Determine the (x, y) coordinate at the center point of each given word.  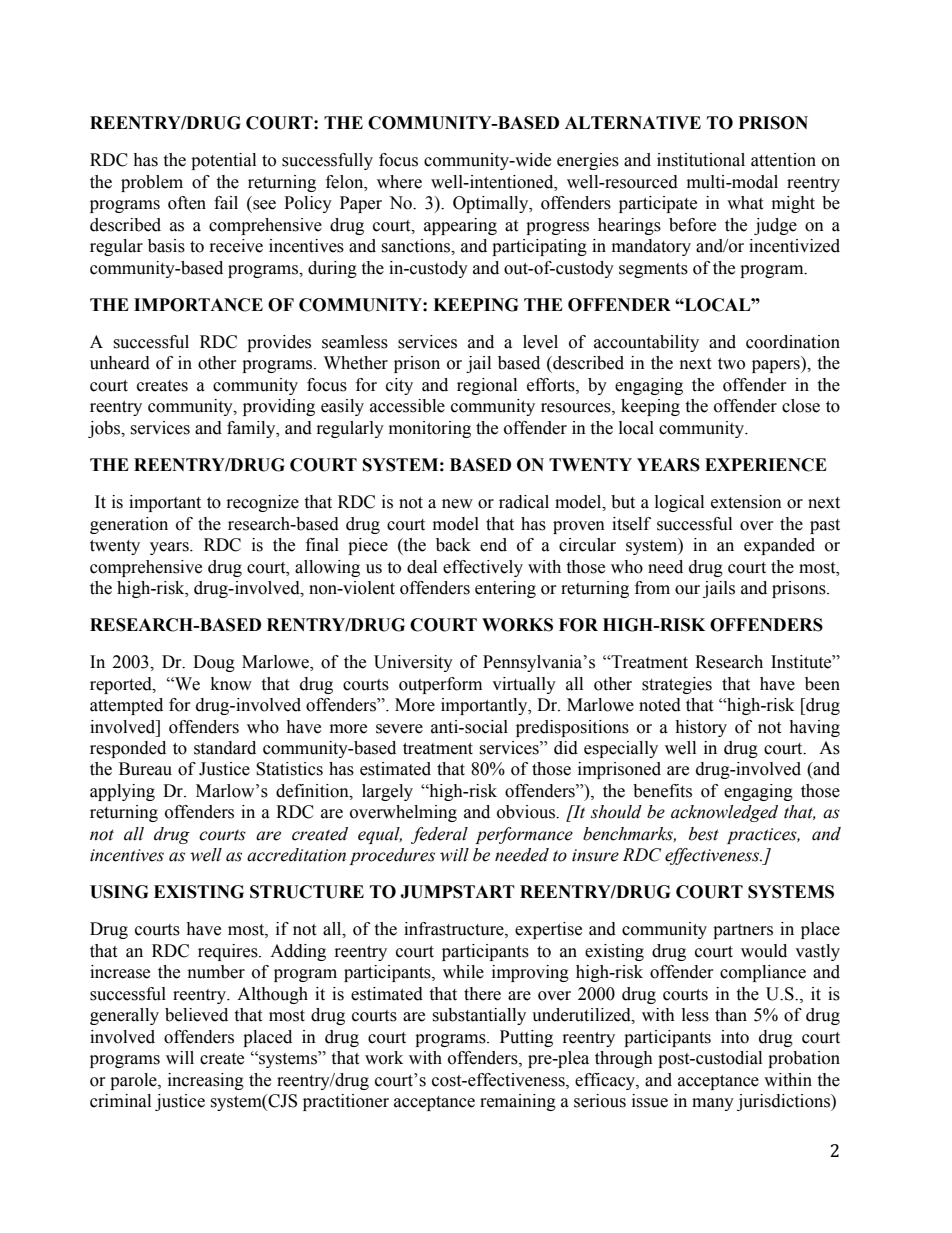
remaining (518, 1102)
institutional (701, 160)
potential (223, 161)
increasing (206, 1081)
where (399, 182)
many (713, 1104)
